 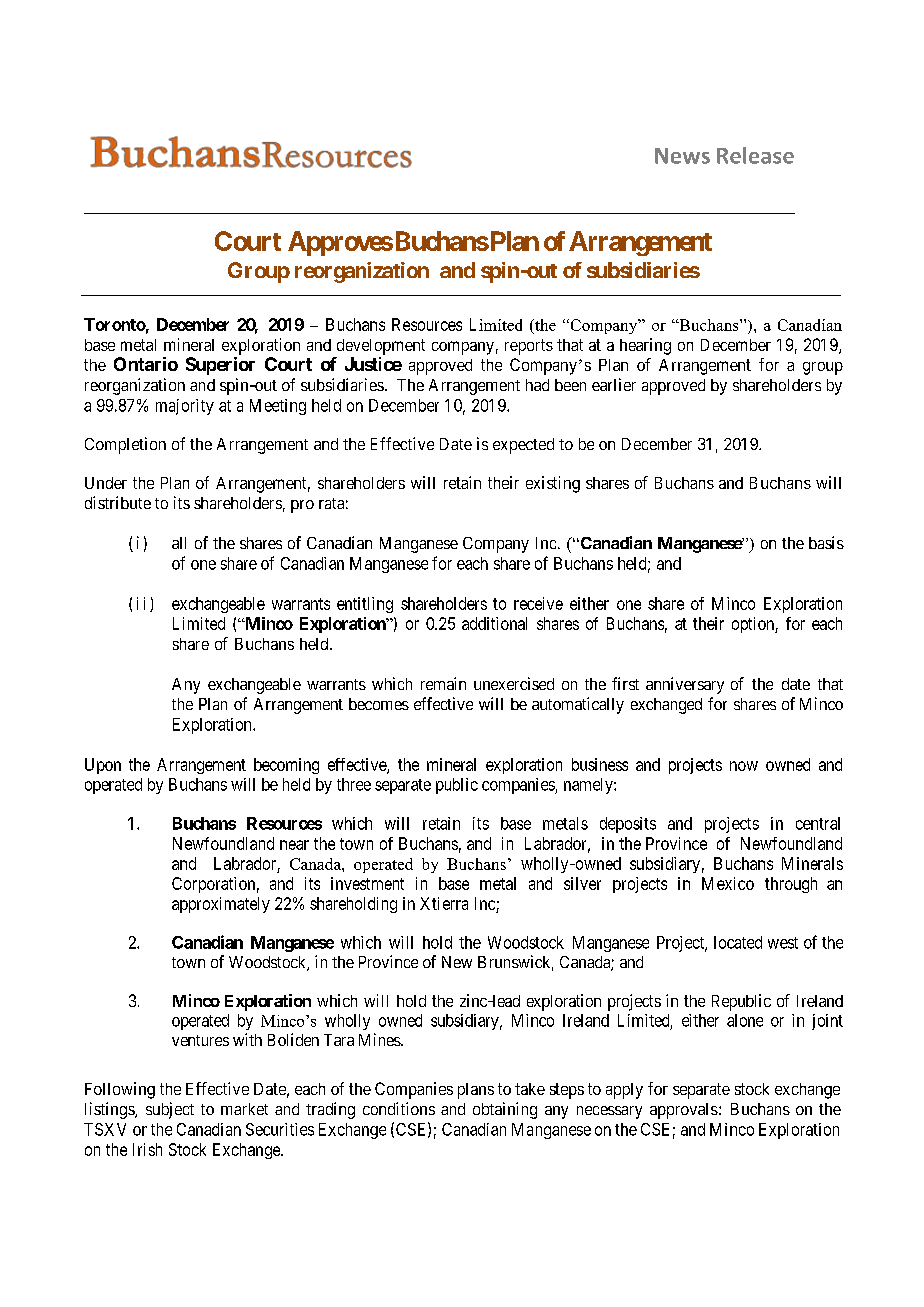 What do you see at coordinates (755, 155) in the screenshot?
I see `Release` at bounding box center [755, 155].
